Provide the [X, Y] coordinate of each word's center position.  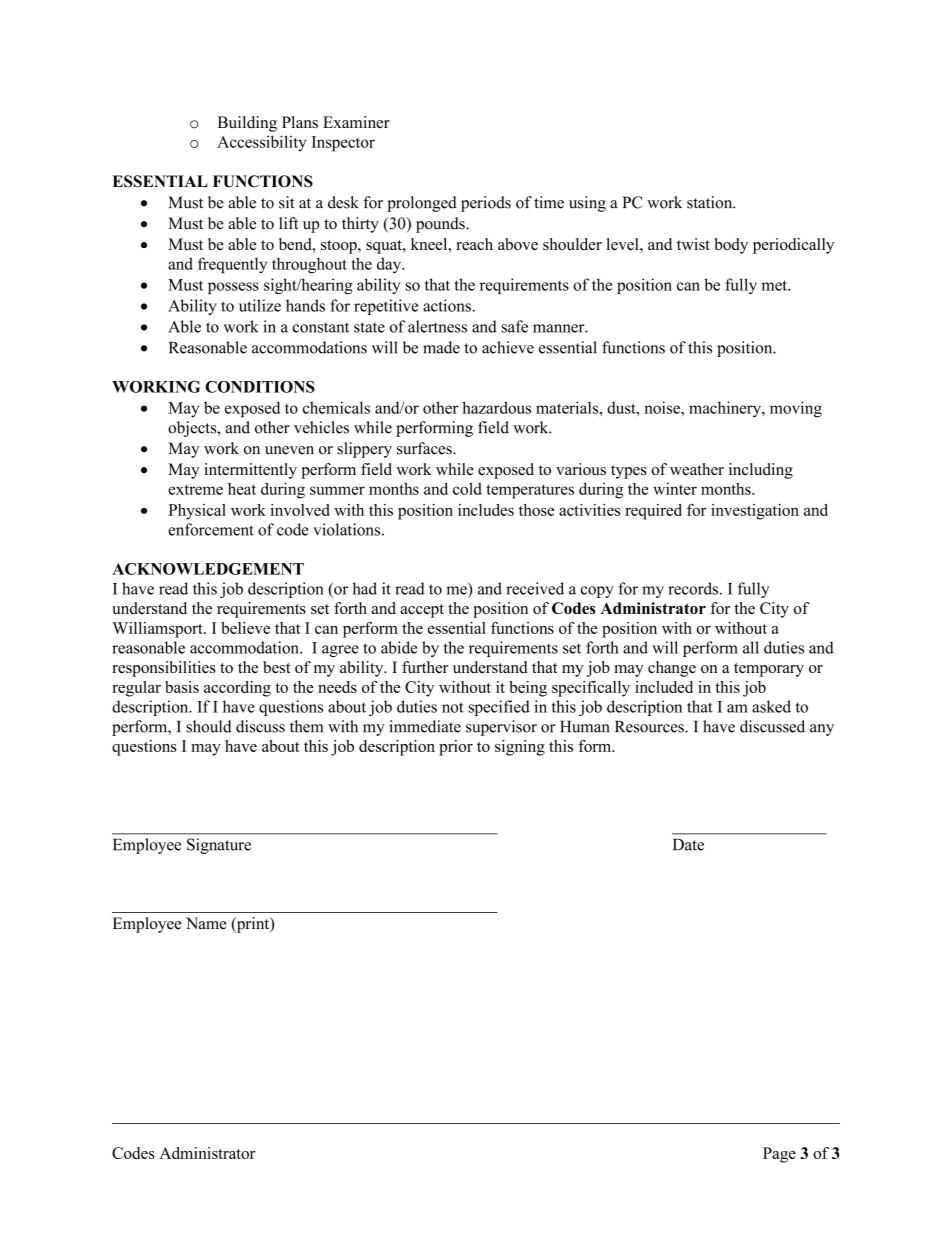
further [425, 667]
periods [486, 204]
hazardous [496, 407]
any [822, 730]
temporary [769, 670]
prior [456, 748]
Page [779, 1155]
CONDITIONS [260, 387]
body [731, 246]
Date [688, 845]
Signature [219, 846]
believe [245, 628]
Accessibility [261, 143]
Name [206, 923]
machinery [726, 409]
